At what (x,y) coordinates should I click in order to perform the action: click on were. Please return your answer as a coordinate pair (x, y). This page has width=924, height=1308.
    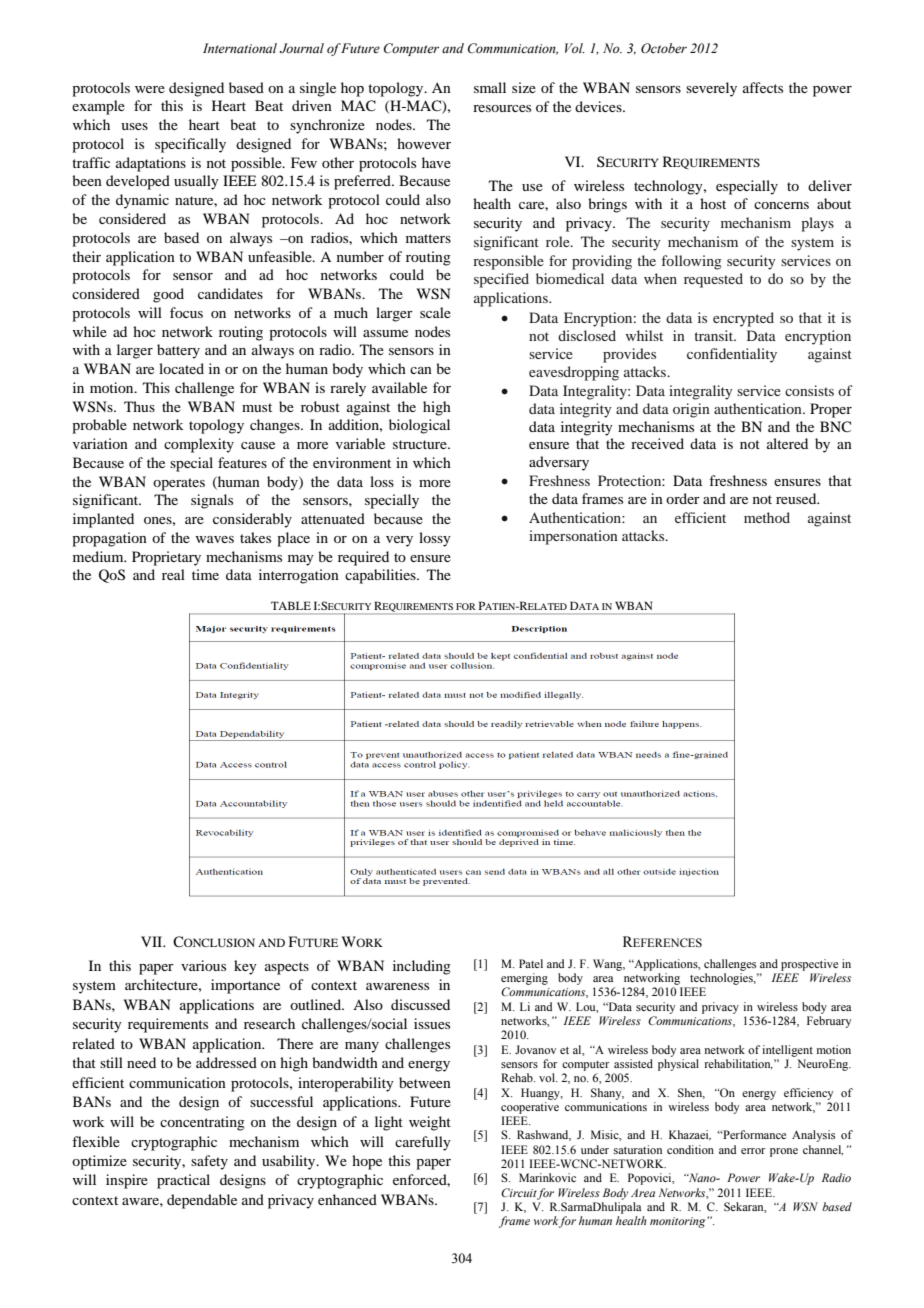
    Looking at the image, I should click on (150, 89).
